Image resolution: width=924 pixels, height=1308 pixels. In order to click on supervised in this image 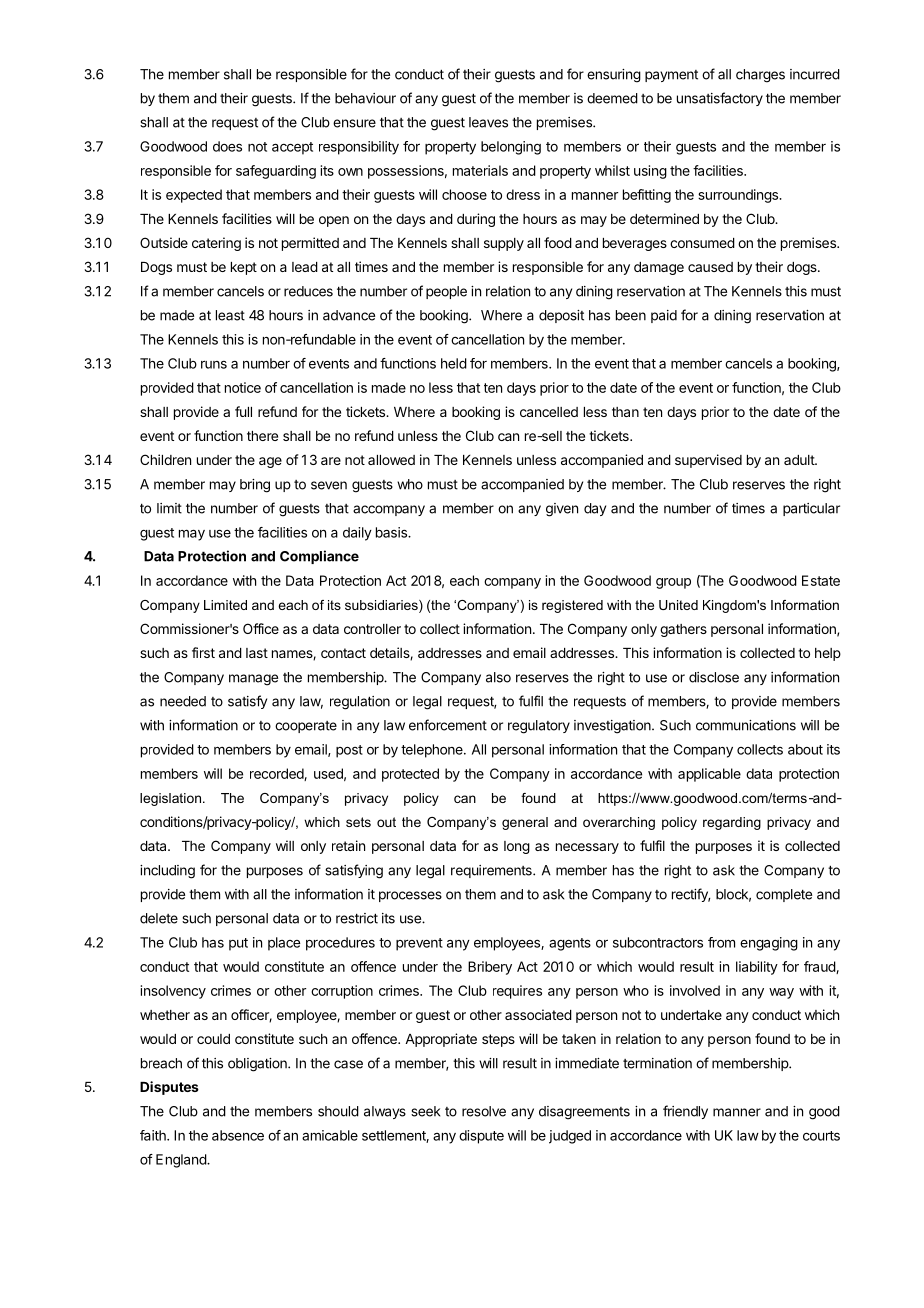, I will do `click(708, 461)`.
